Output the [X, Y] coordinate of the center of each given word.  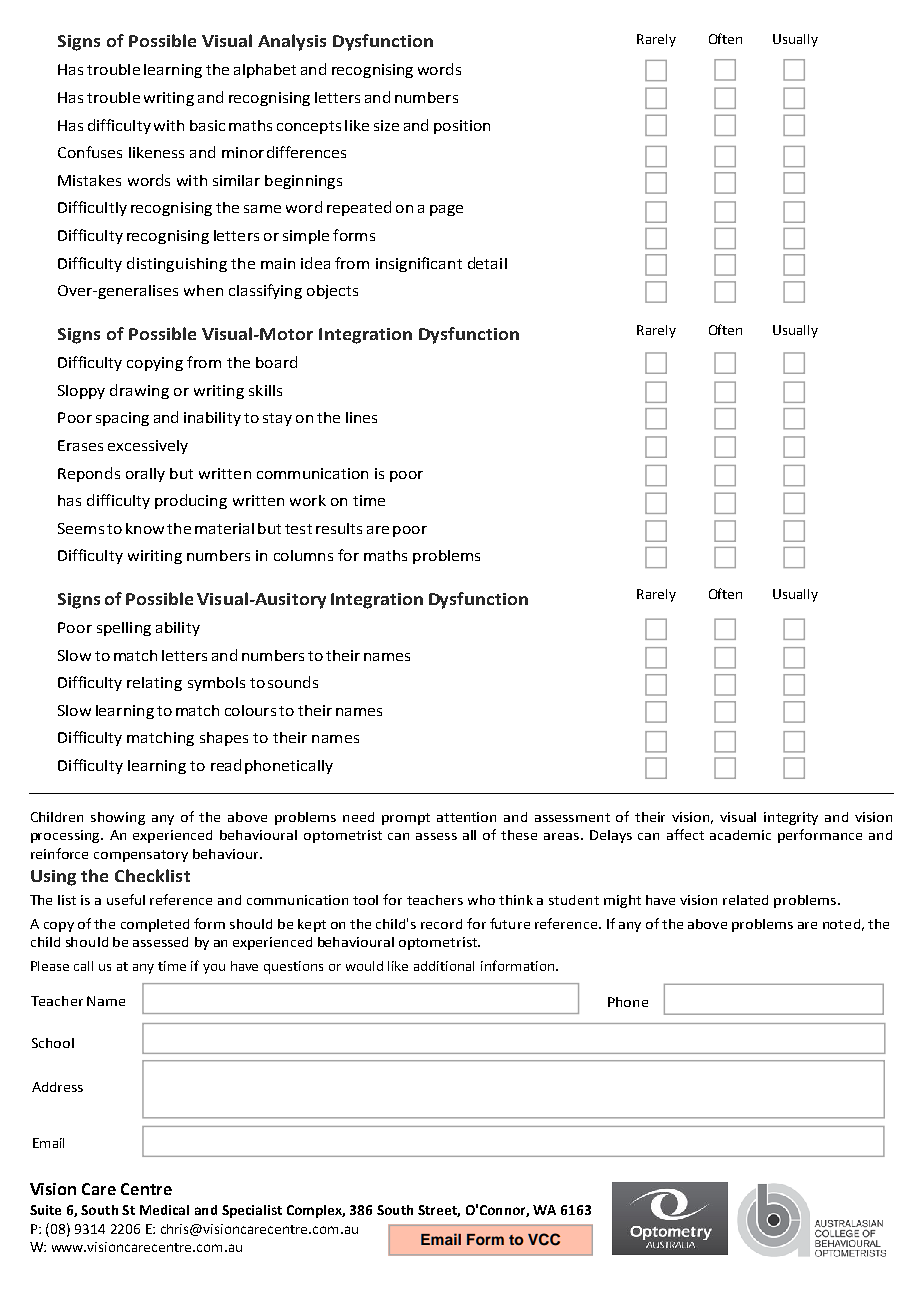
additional [444, 966]
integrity [791, 818]
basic [207, 125]
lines [361, 417]
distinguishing [177, 264]
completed [155, 925]
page [446, 210]
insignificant [419, 264]
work [308, 500]
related [745, 900]
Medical [164, 1210]
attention [466, 817]
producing [191, 501]
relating [154, 684]
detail [487, 263]
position [462, 127]
